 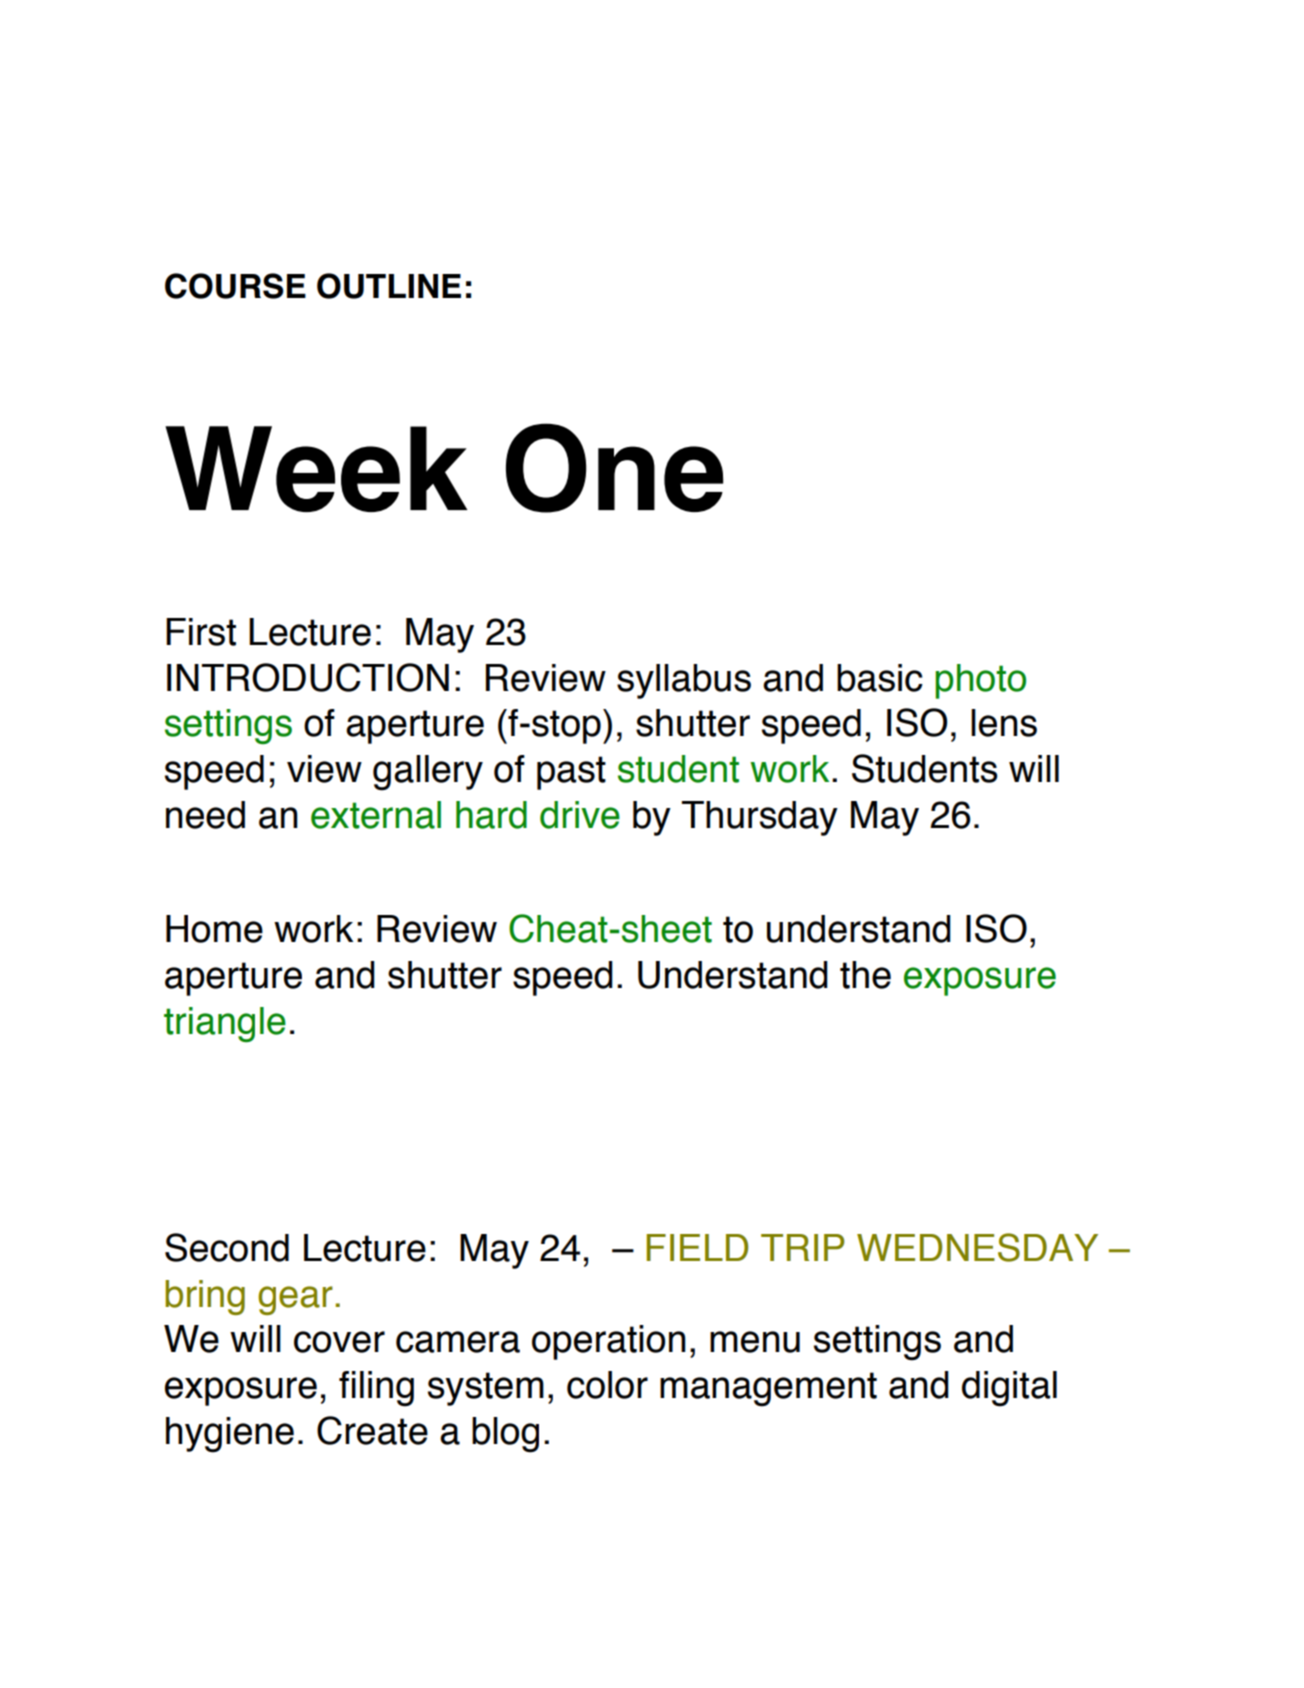 I want to click on external, so click(x=376, y=815).
